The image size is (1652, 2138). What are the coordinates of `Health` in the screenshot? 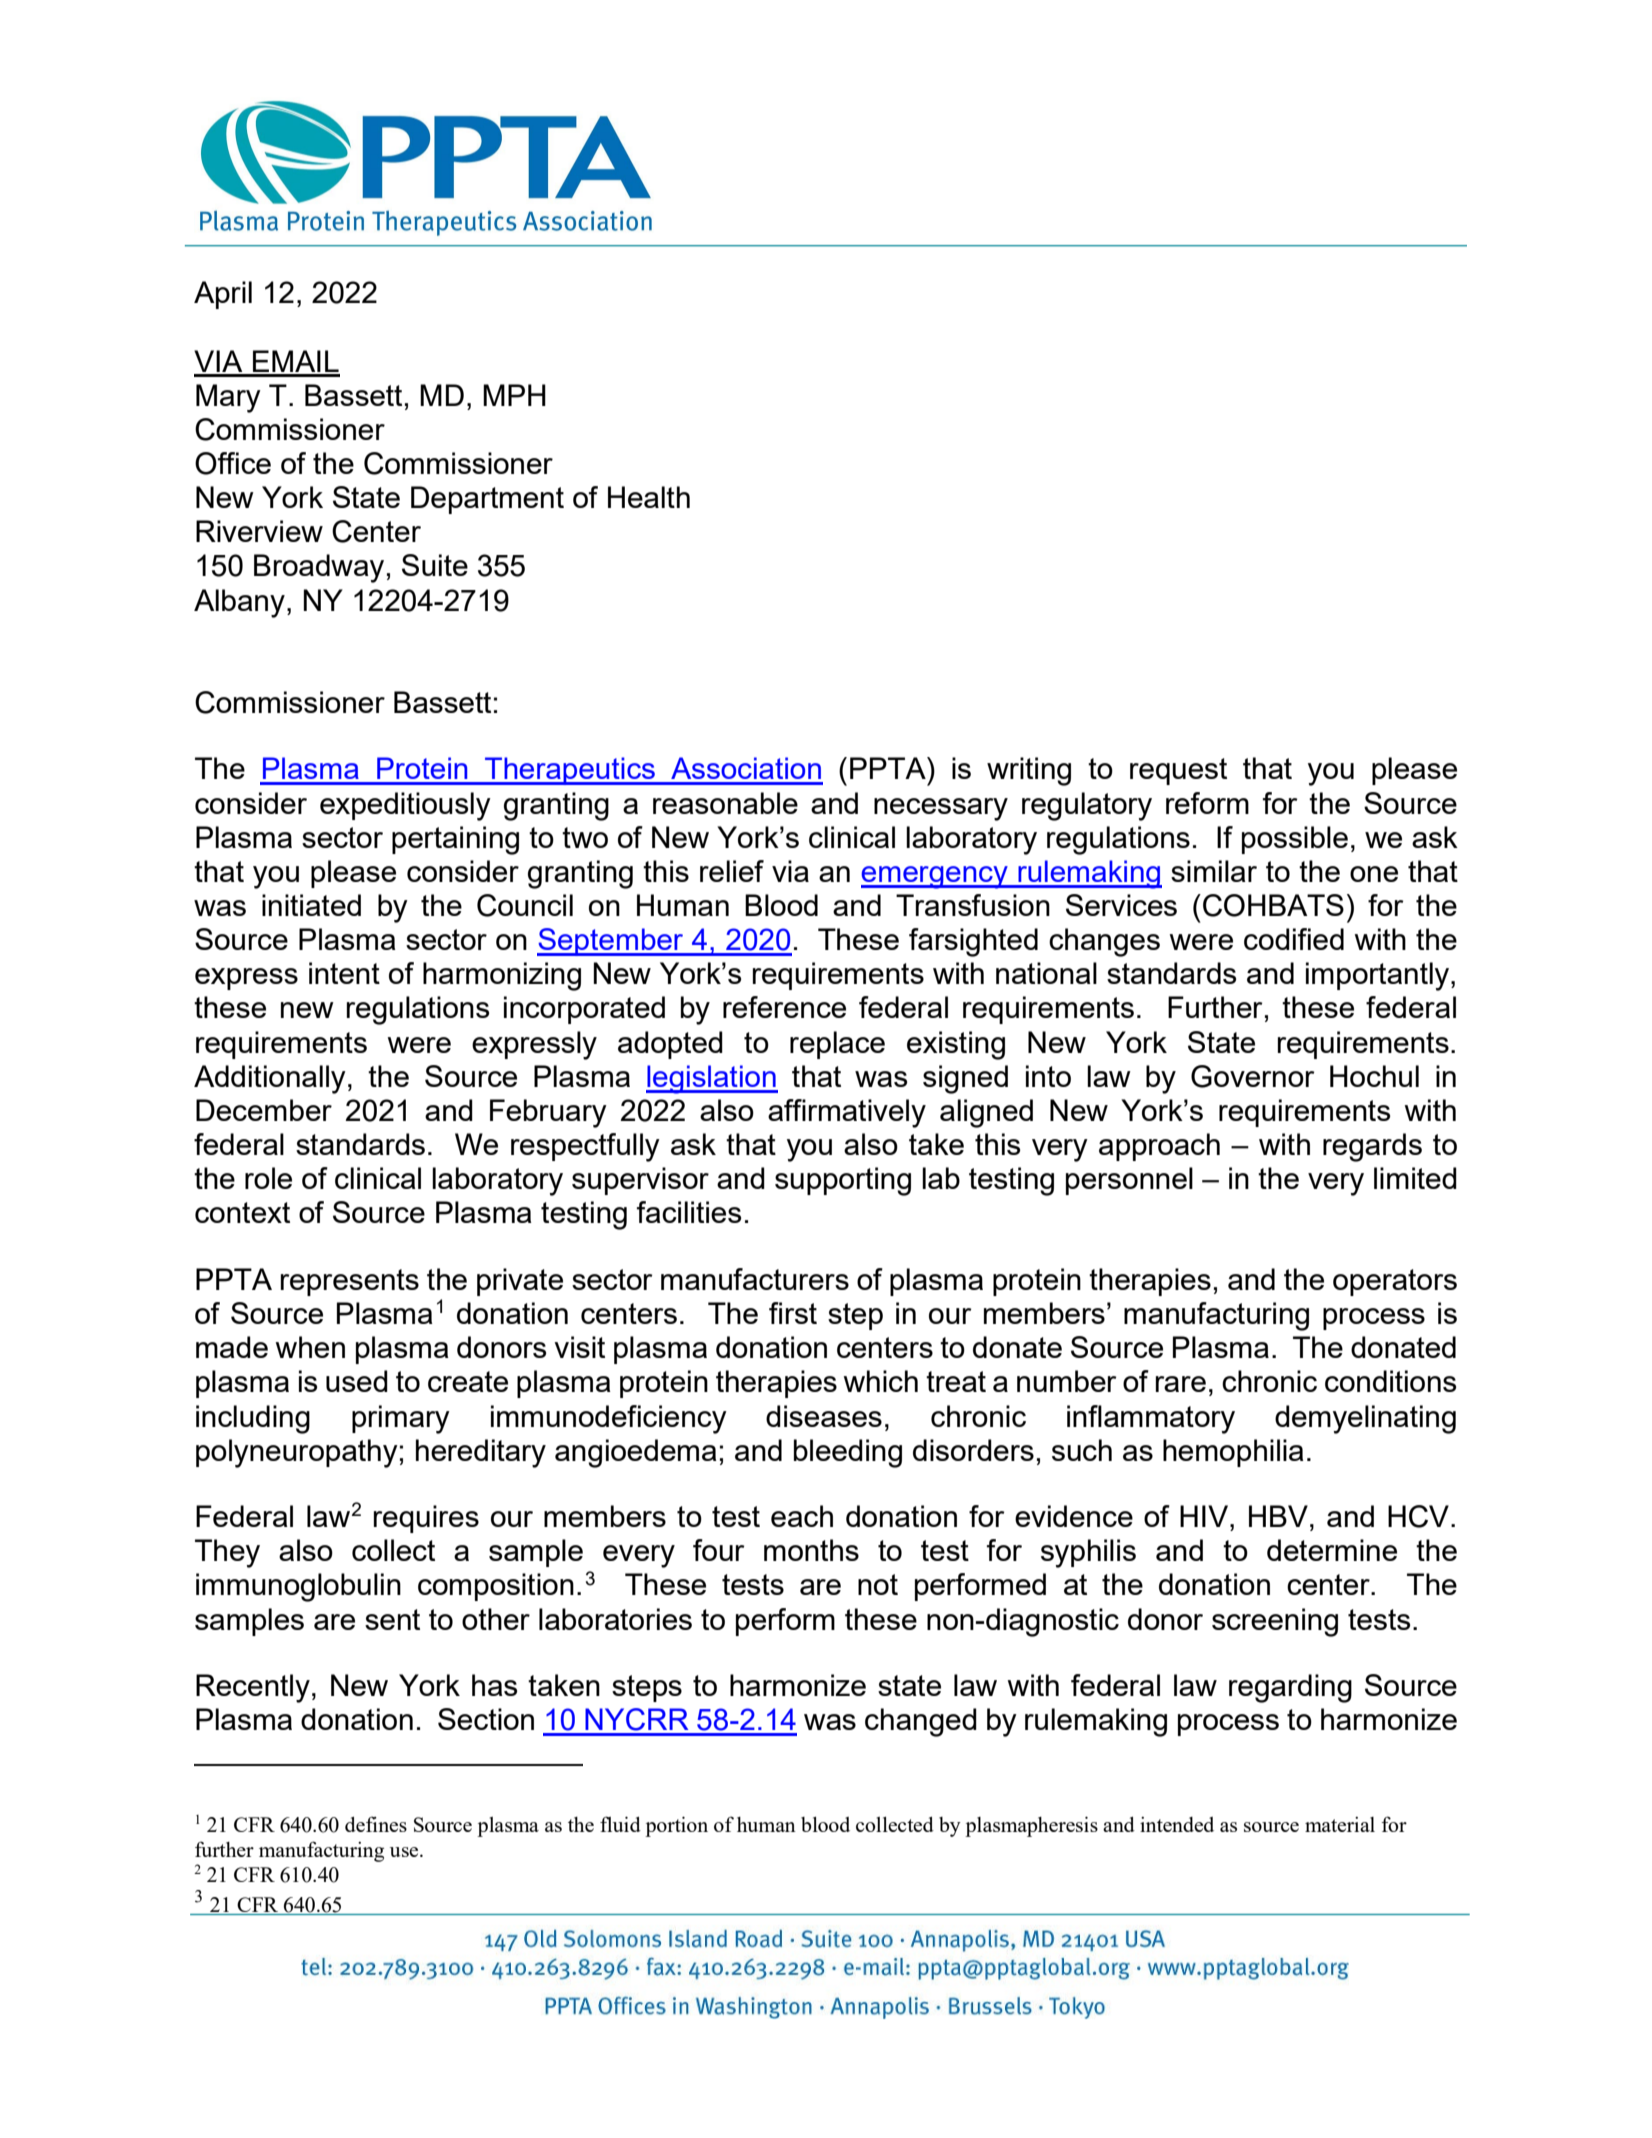 It's located at (649, 497).
